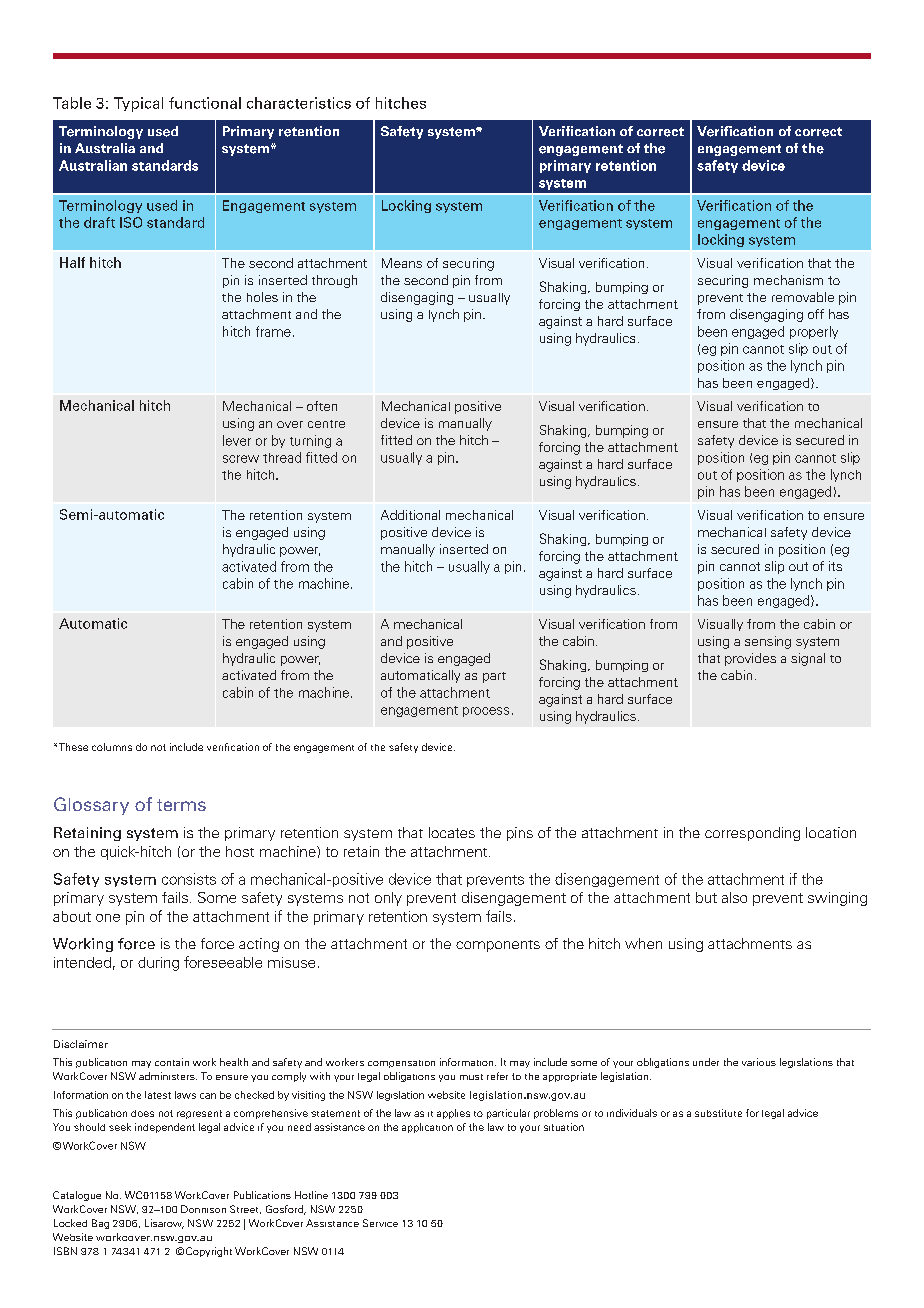 The image size is (924, 1308). What do you see at coordinates (750, 659) in the document?
I see `provides` at bounding box center [750, 659].
